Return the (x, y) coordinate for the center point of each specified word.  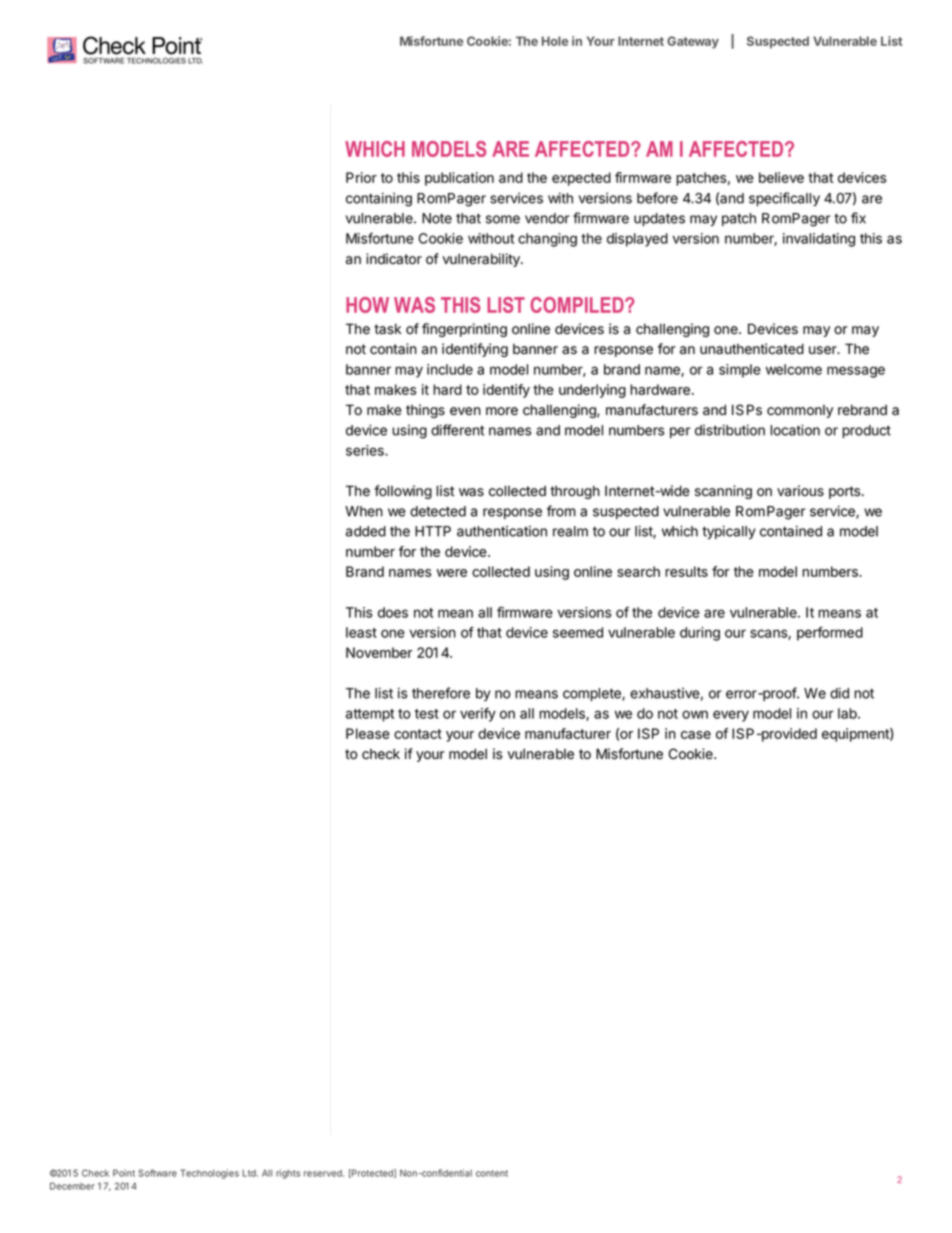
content (492, 1173)
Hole (555, 41)
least (361, 632)
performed (830, 633)
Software (157, 1173)
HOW (367, 305)
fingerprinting (464, 330)
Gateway (693, 42)
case (696, 735)
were (452, 573)
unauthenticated (752, 349)
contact (418, 734)
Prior (361, 177)
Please (368, 733)
